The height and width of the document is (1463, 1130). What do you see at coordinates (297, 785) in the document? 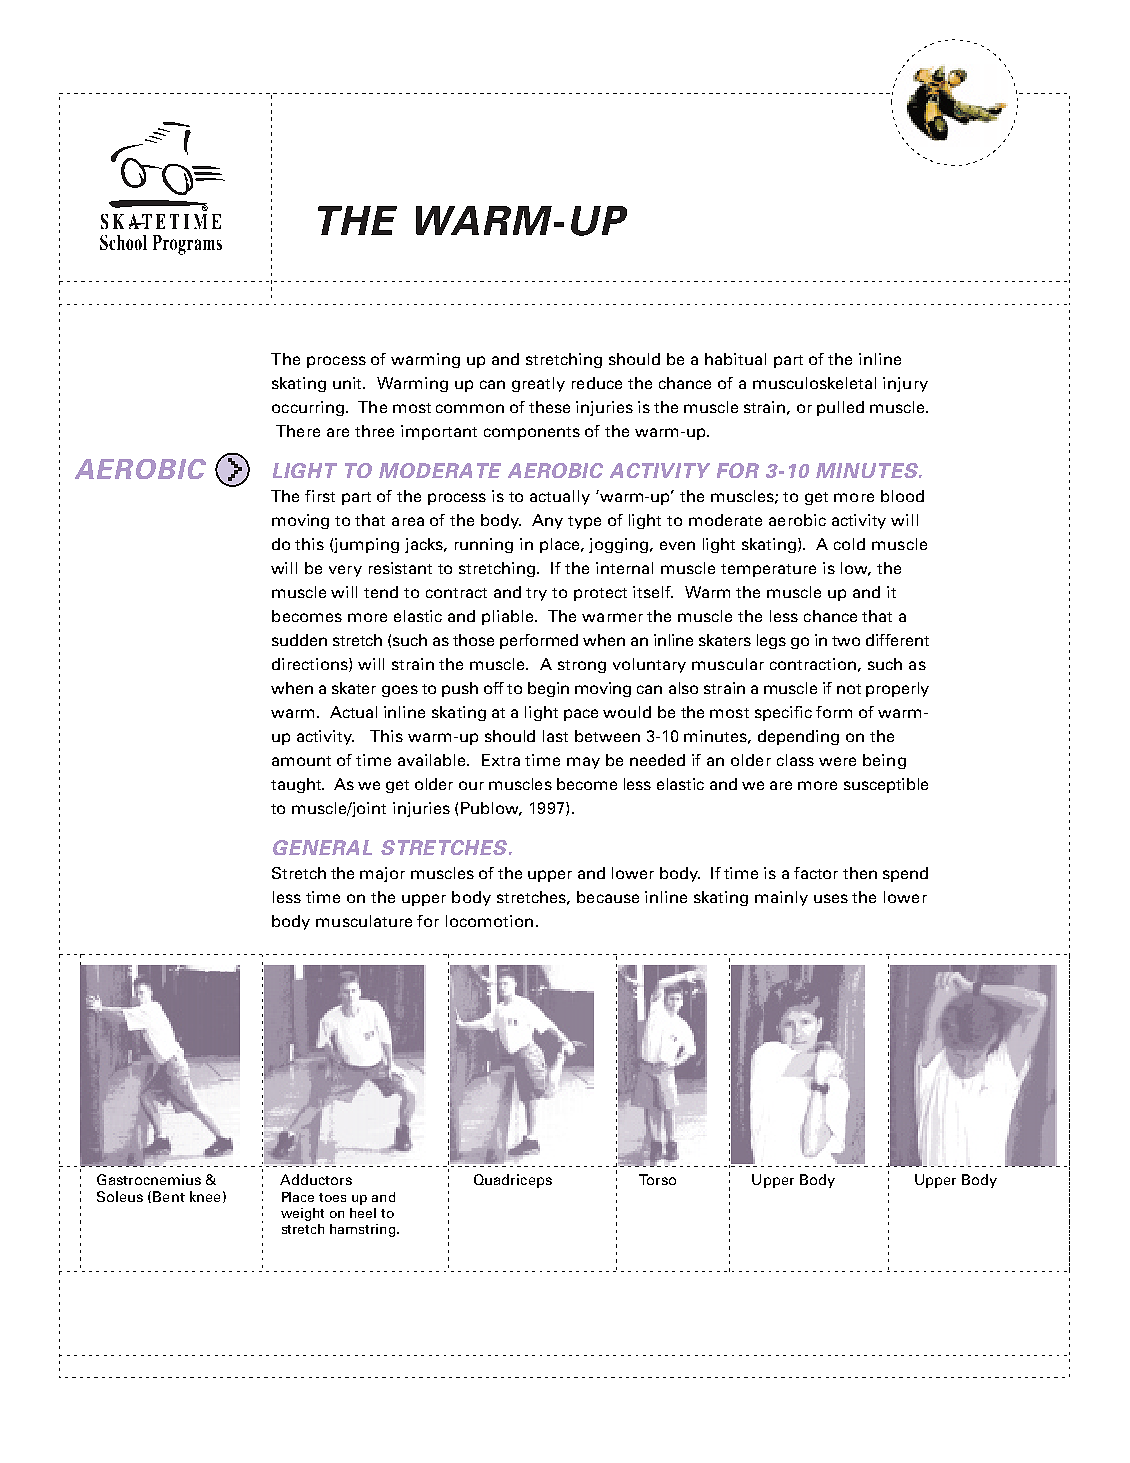
I see `taught` at bounding box center [297, 785].
